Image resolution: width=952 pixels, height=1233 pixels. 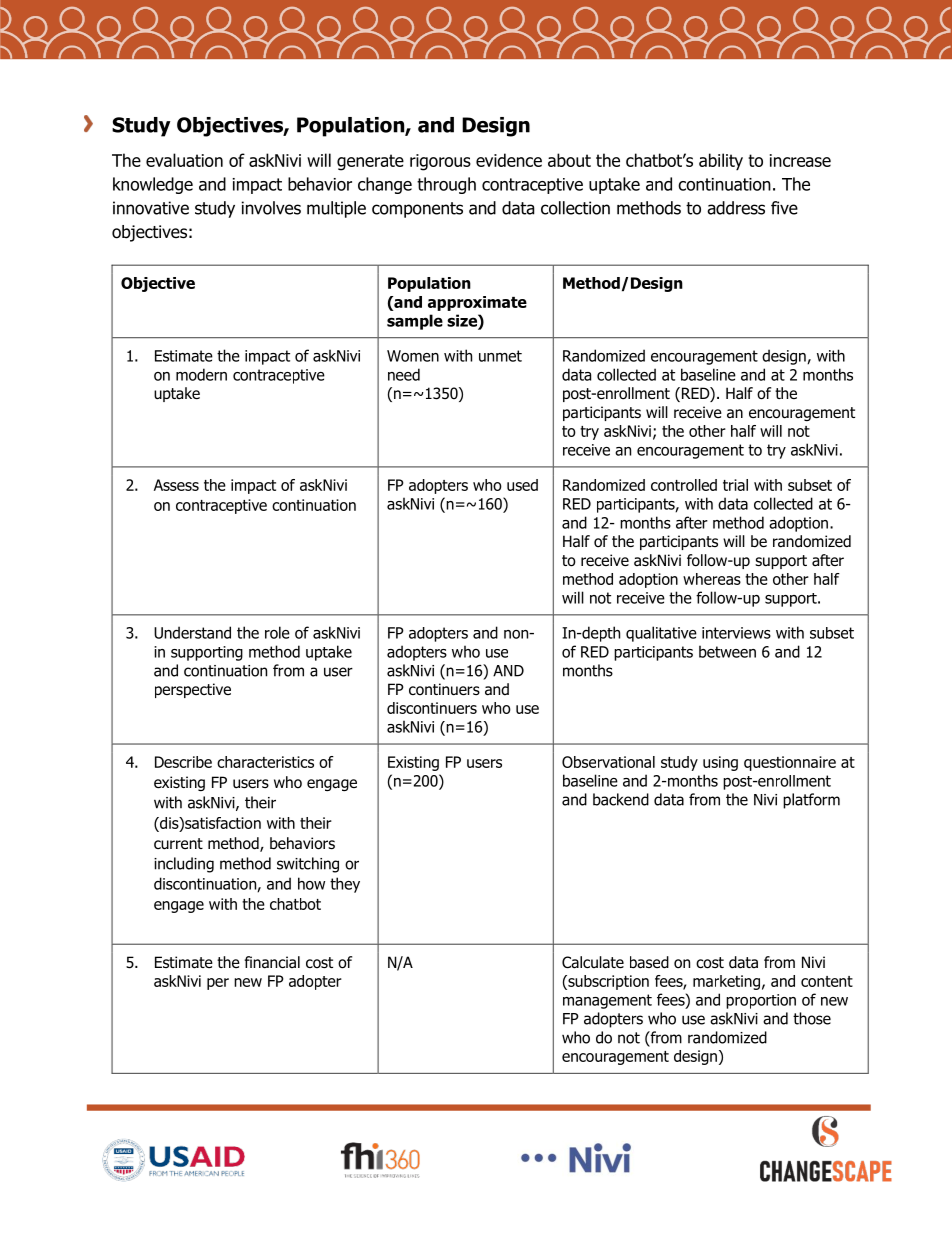 I want to click on used, so click(x=522, y=485).
